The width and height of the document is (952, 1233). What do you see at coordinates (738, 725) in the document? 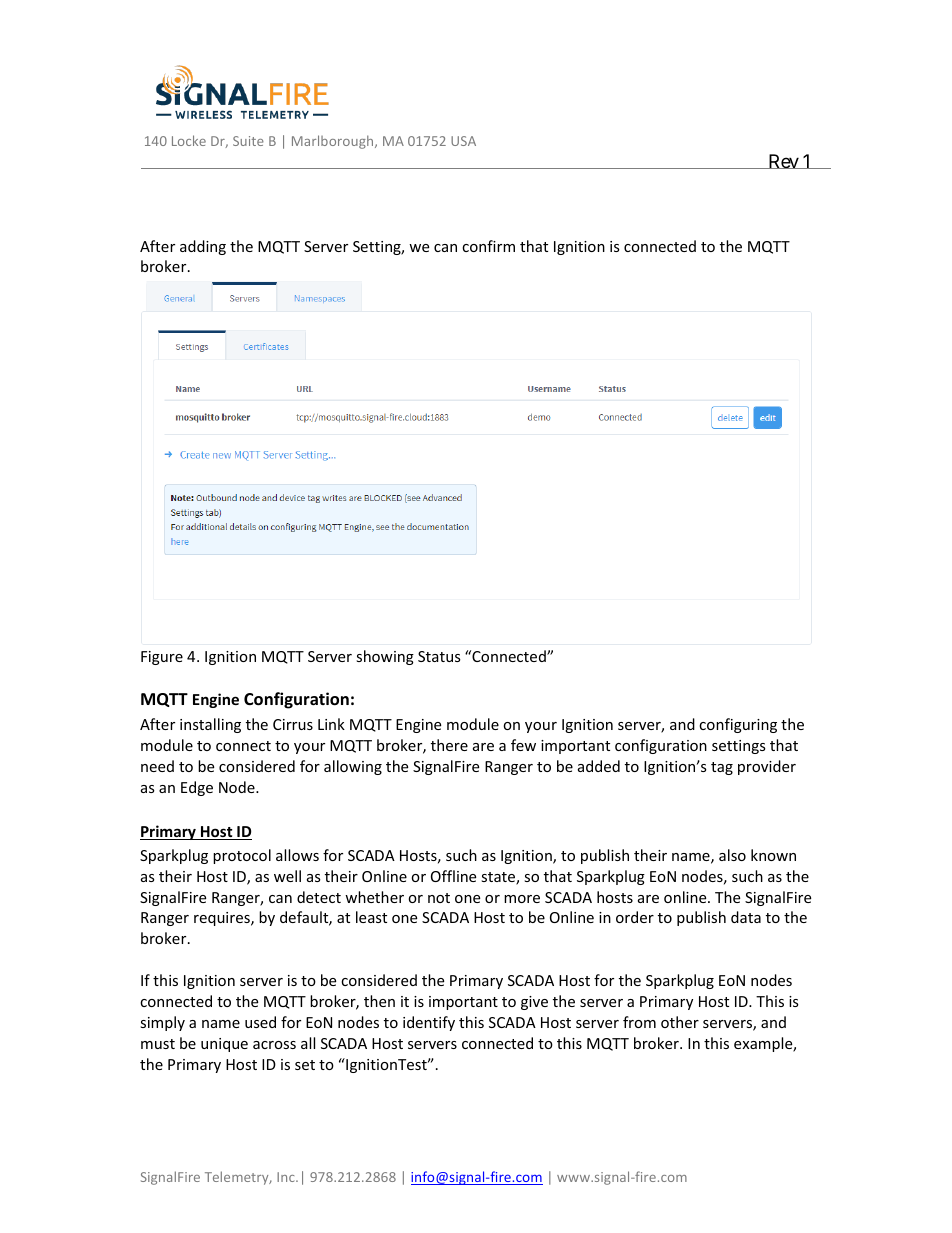
I see `configuring` at bounding box center [738, 725].
